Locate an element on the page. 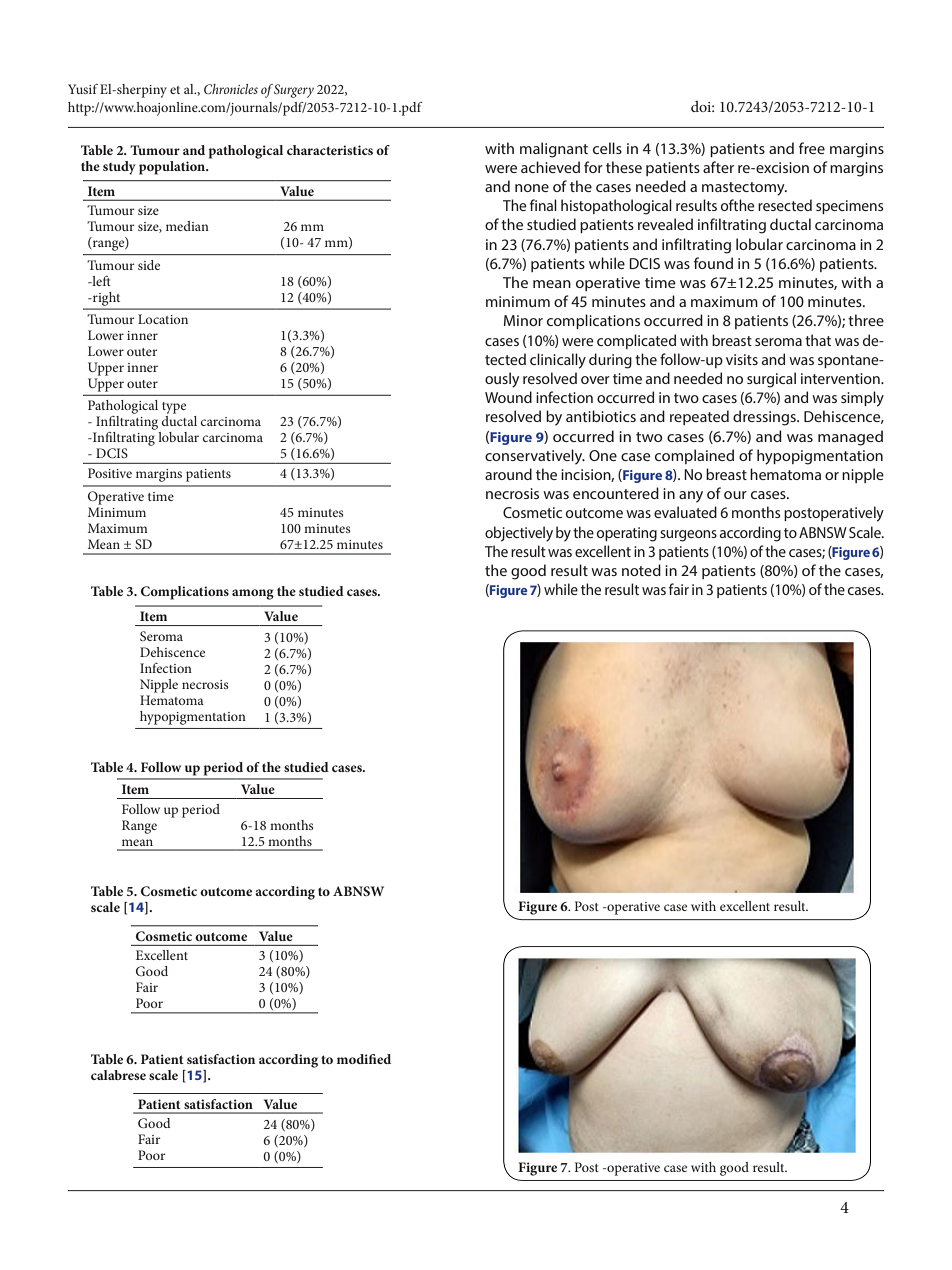 This page has height=1270, width=952. surgeons is located at coordinates (688, 536).
